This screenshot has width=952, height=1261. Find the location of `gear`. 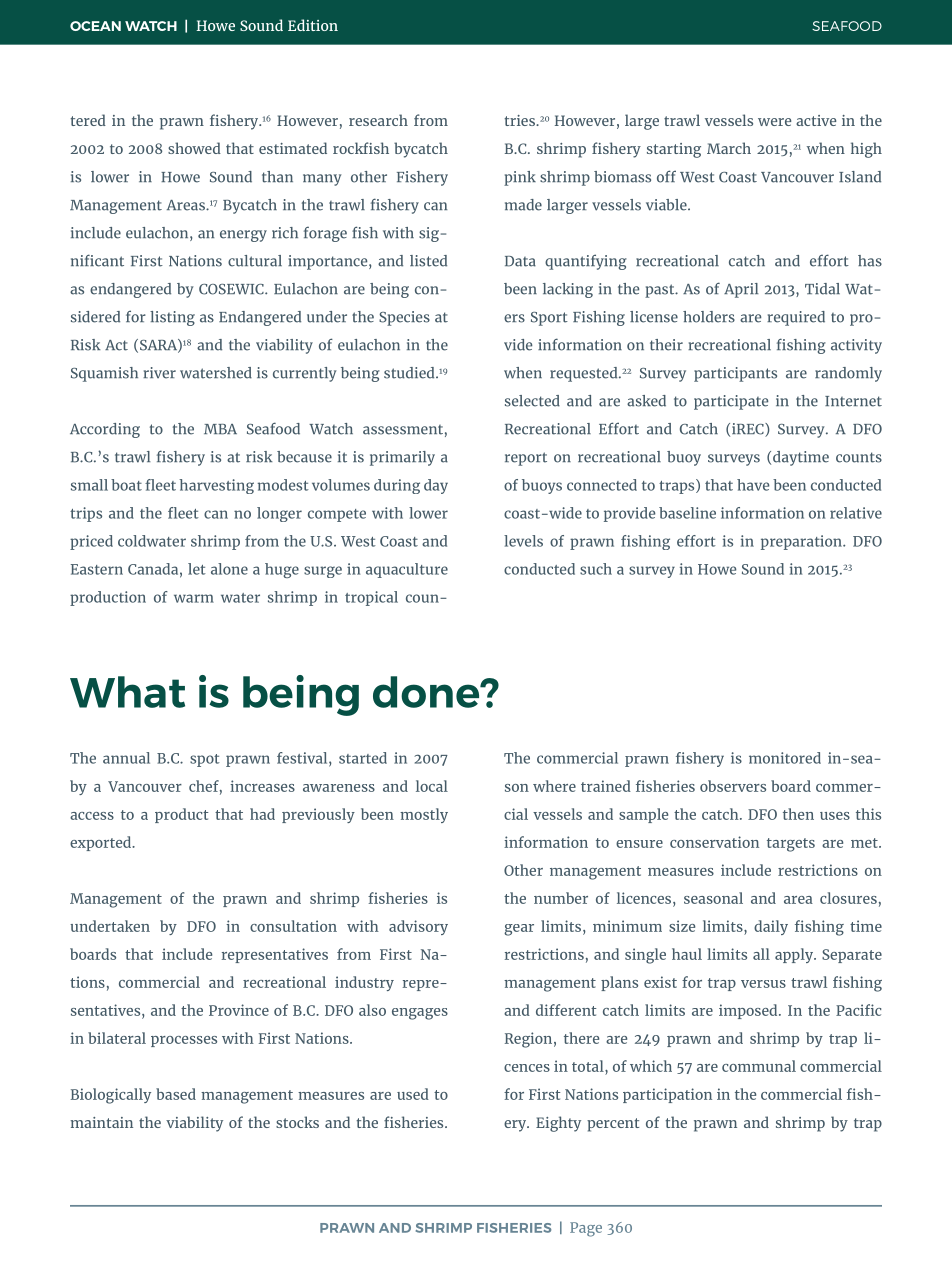

gear is located at coordinates (519, 930).
